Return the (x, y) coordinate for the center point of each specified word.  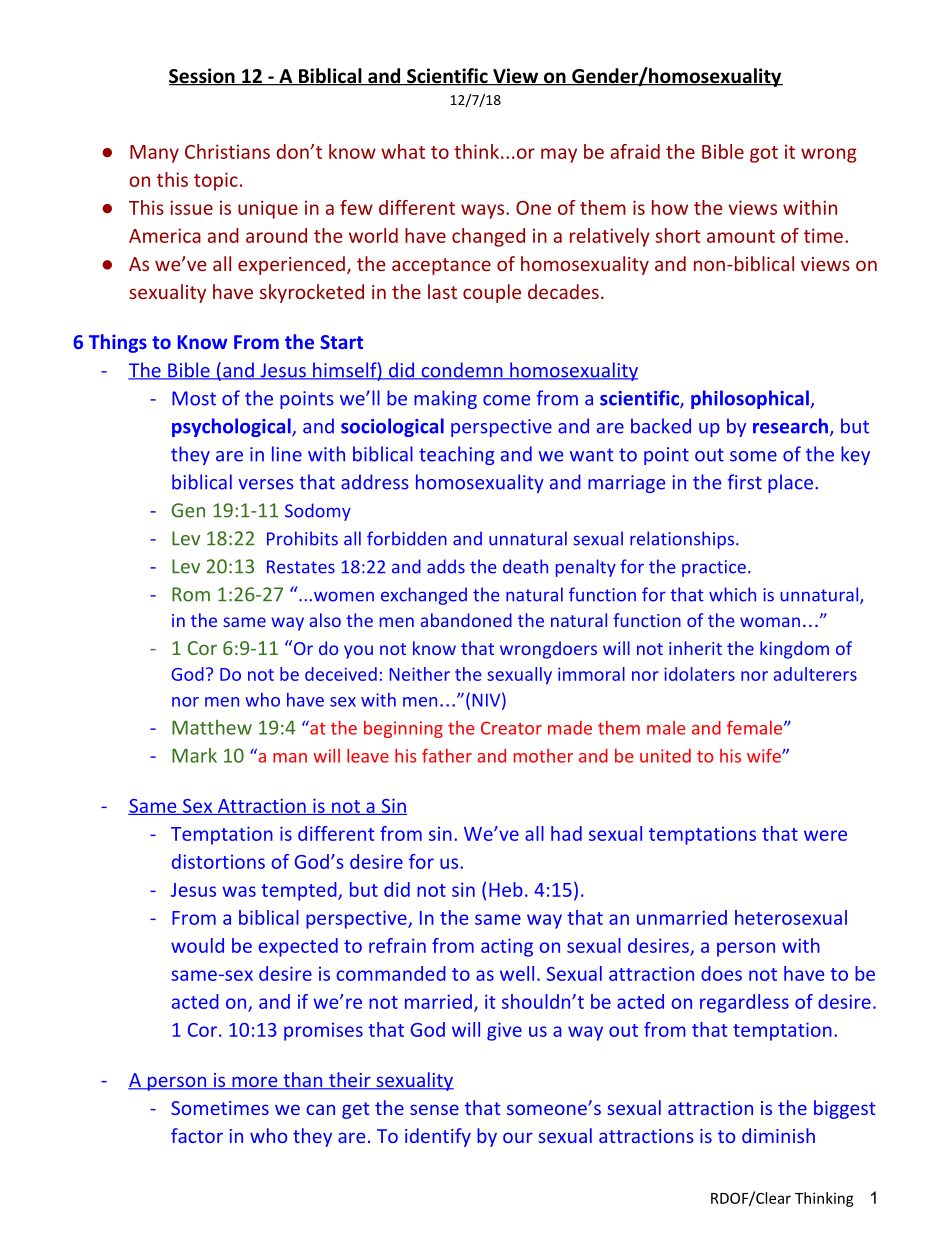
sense (434, 1109)
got (764, 154)
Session (203, 77)
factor (197, 1135)
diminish (778, 1135)
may (559, 155)
